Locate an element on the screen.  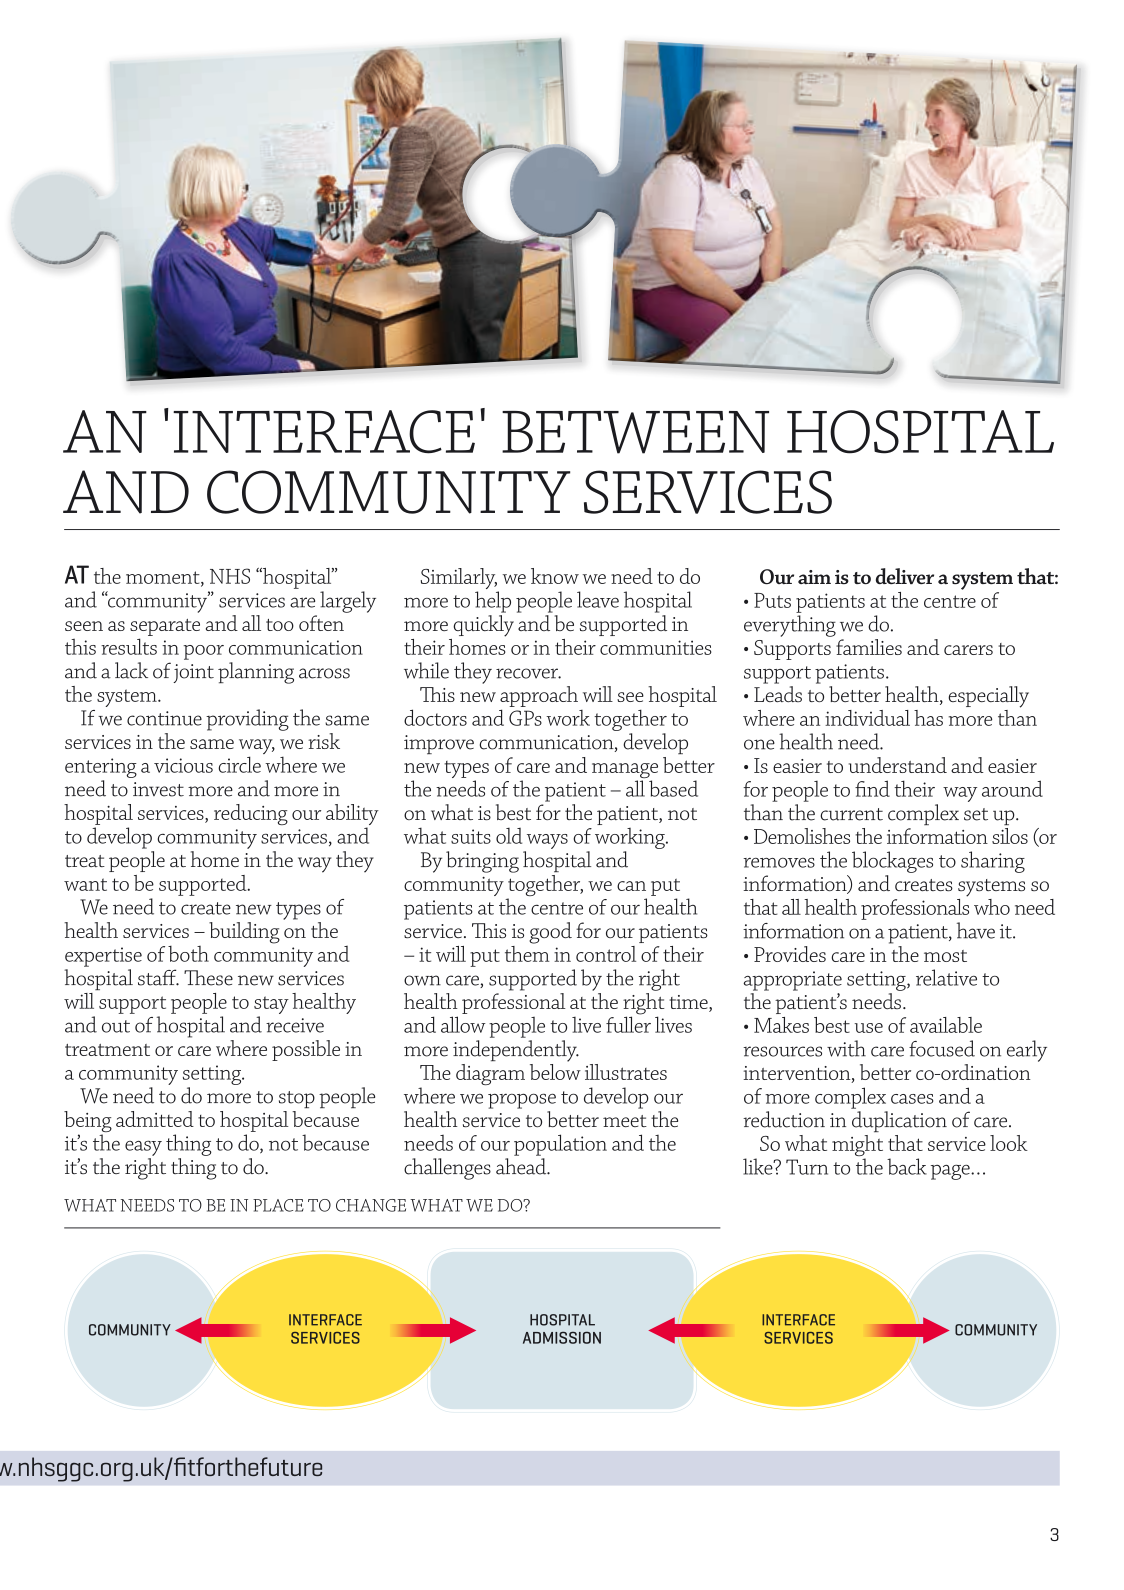
aim is located at coordinates (814, 577).
